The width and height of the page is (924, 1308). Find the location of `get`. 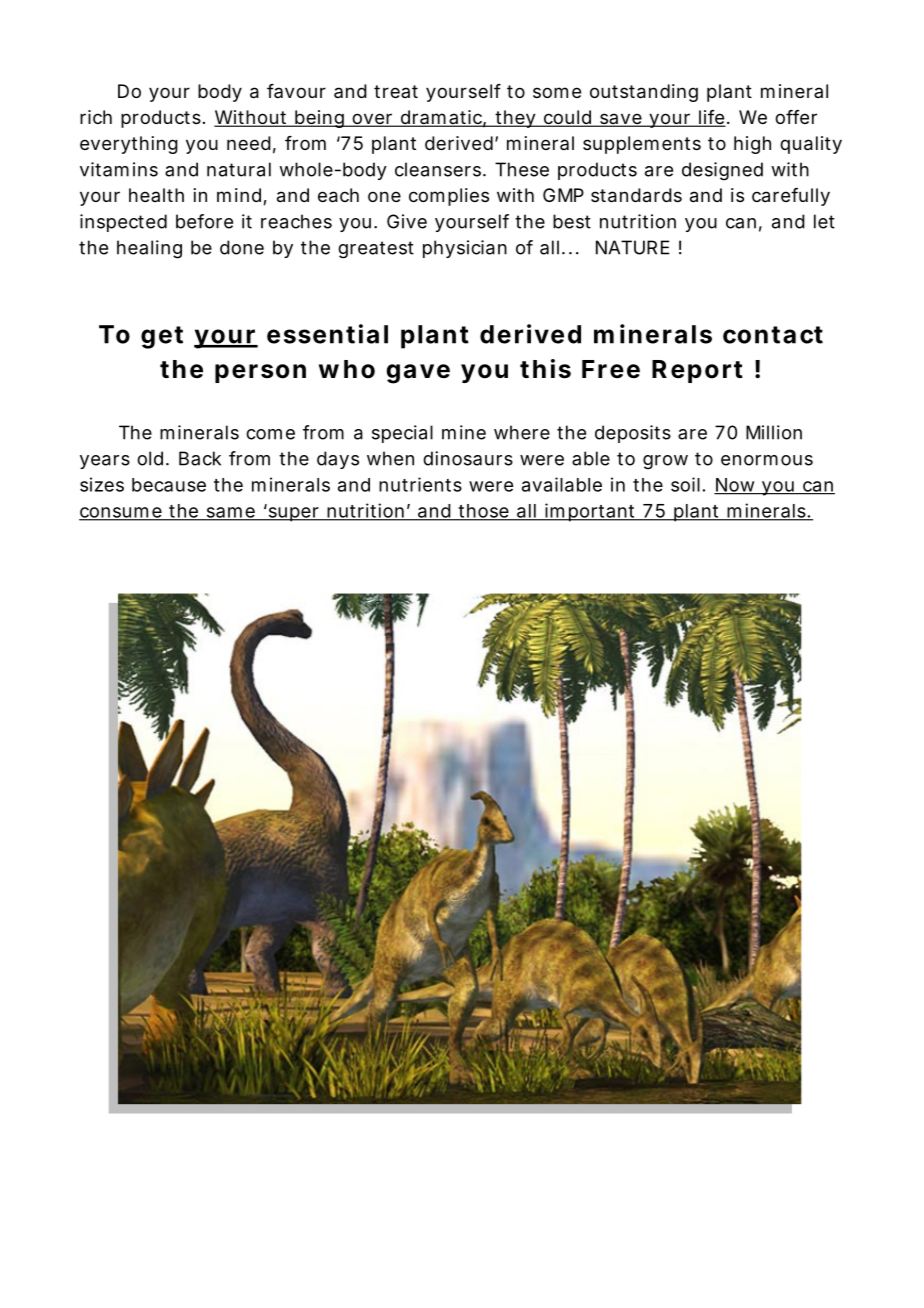

get is located at coordinates (162, 337).
